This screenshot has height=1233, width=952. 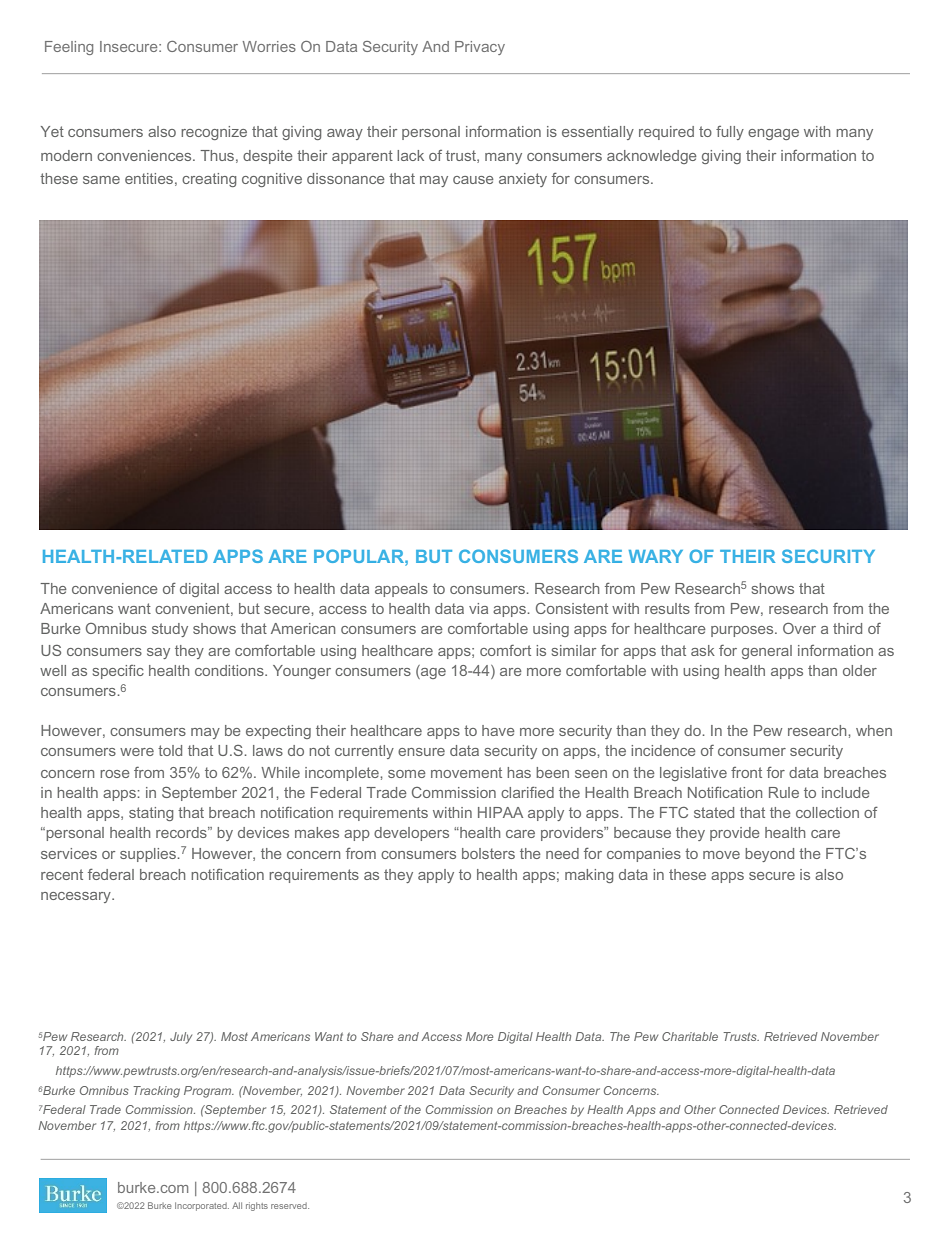 I want to click on appeals, so click(x=401, y=590).
